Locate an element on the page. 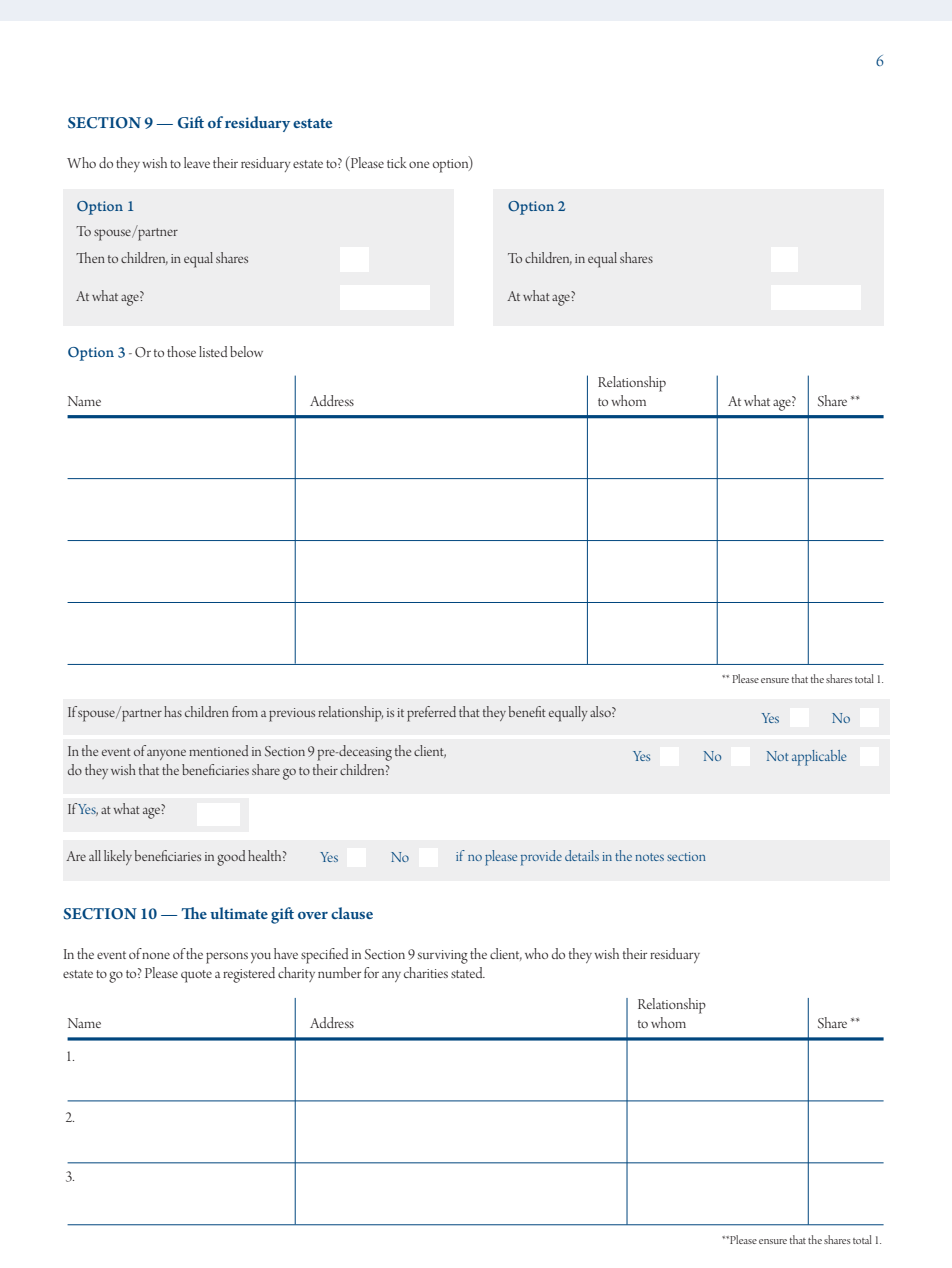  has is located at coordinates (173, 711).
